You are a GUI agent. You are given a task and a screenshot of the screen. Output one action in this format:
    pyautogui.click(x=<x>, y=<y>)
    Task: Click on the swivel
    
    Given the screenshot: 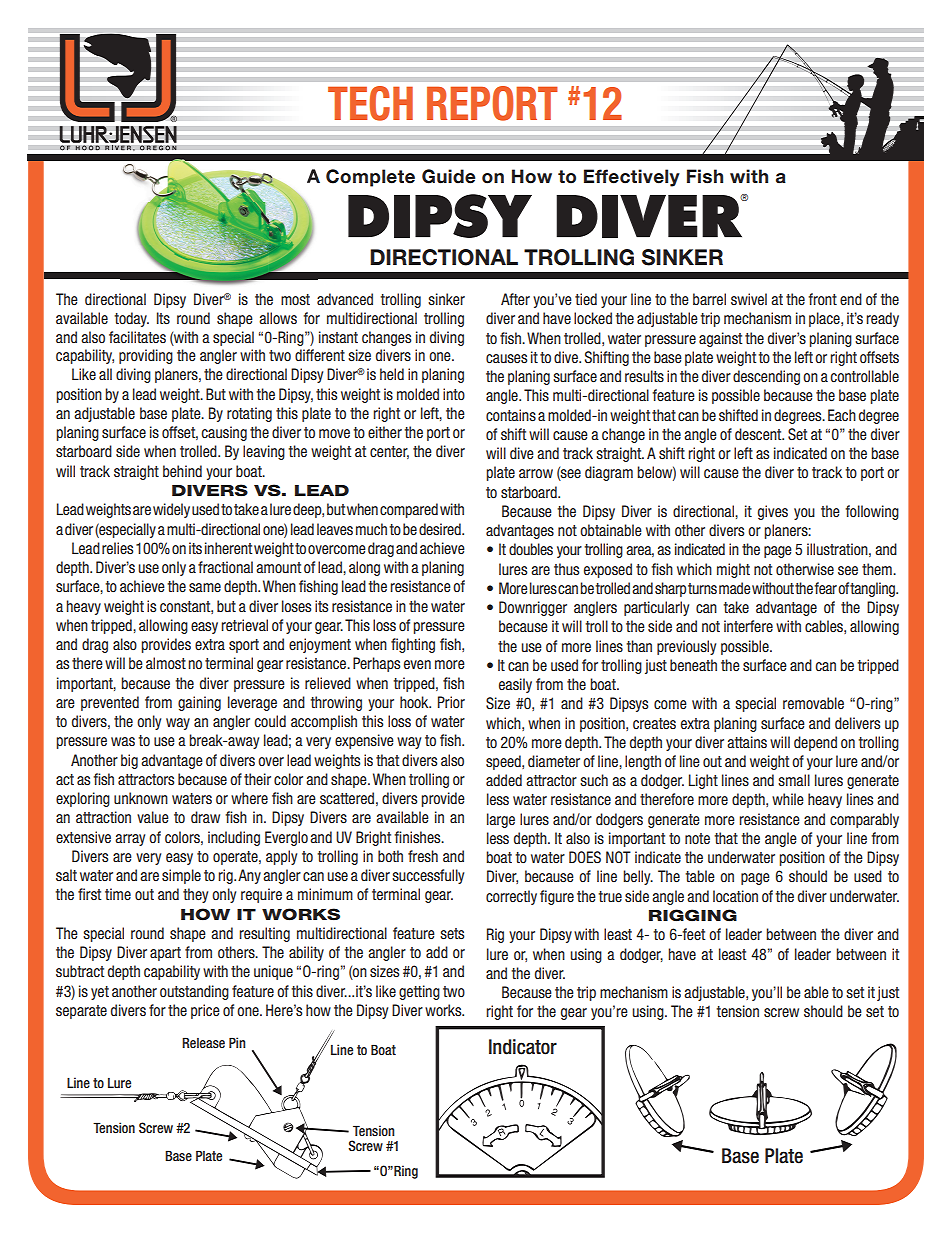 What is the action you would take?
    pyautogui.click(x=749, y=299)
